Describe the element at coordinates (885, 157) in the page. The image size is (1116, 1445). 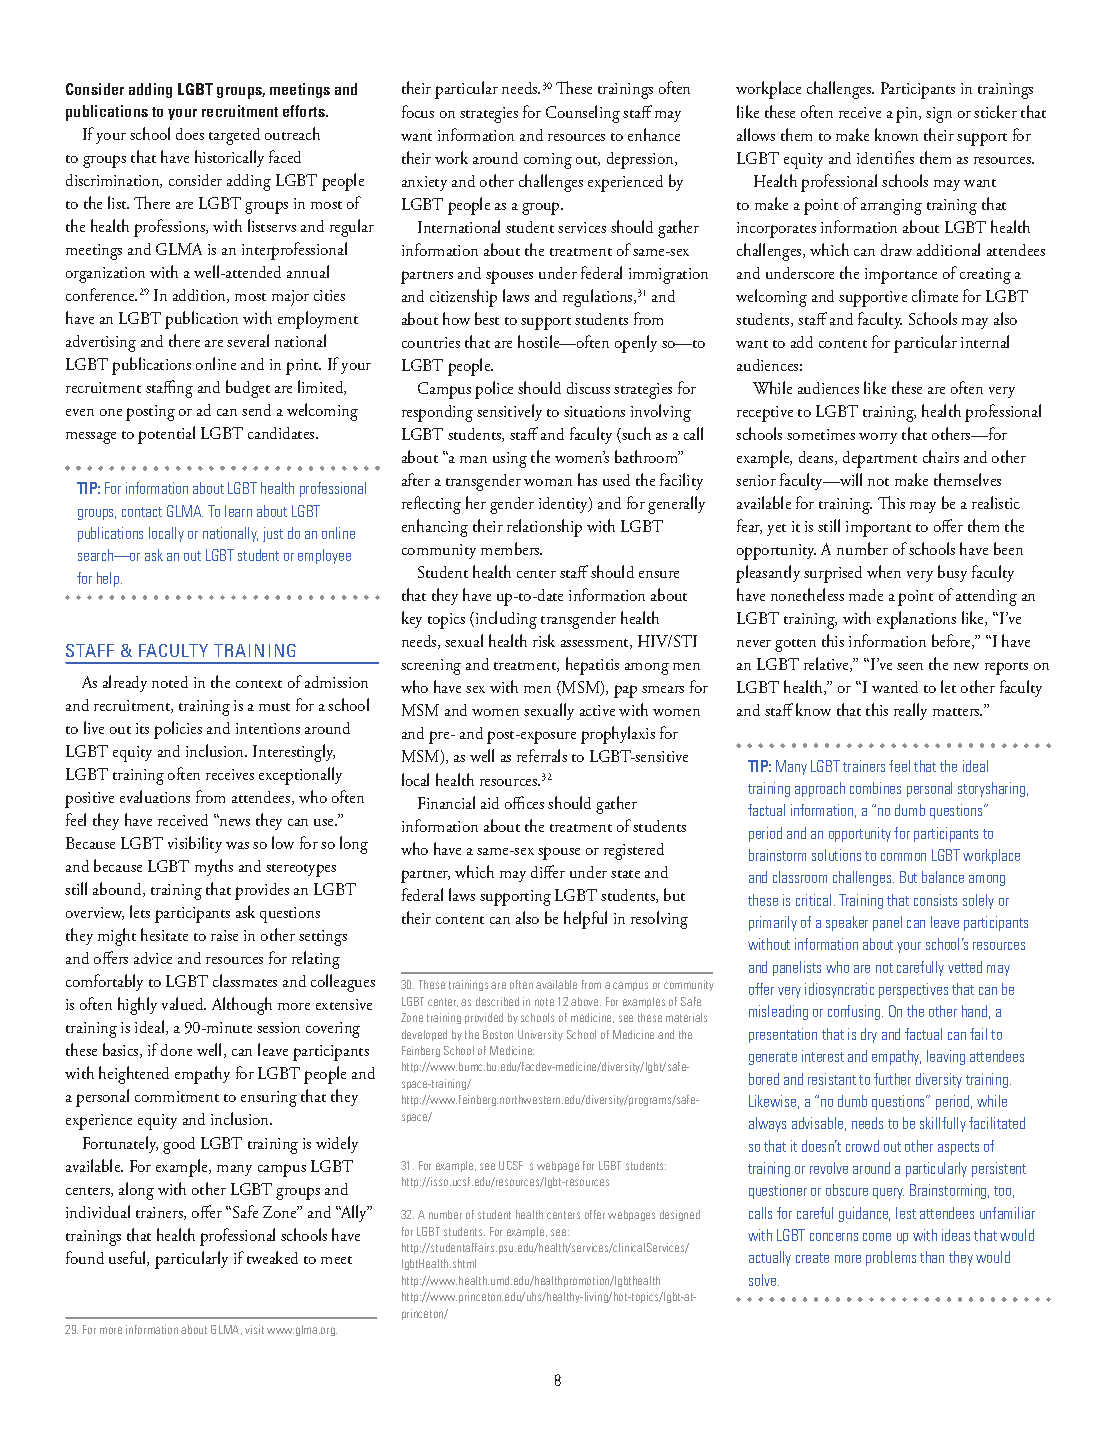
I see `identifies` at that location.
